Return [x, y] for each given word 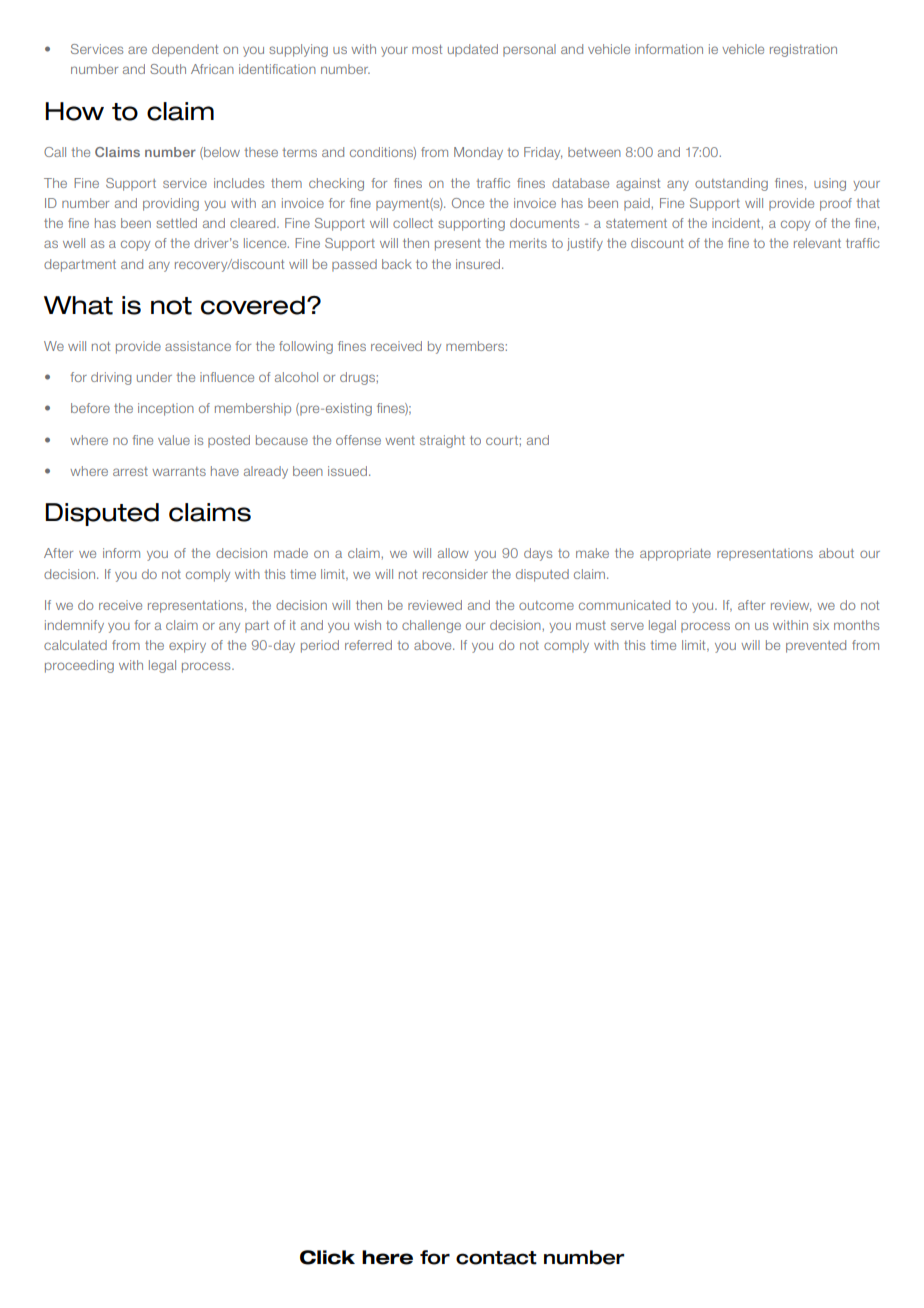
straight [442, 441]
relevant [817, 243]
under [154, 377]
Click [327, 1257]
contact [496, 1258]
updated [473, 50]
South [168, 69]
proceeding [79, 666]
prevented [816, 646]
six [821, 625]
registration [803, 50]
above [434, 645]
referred [368, 645]
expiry [187, 646]
